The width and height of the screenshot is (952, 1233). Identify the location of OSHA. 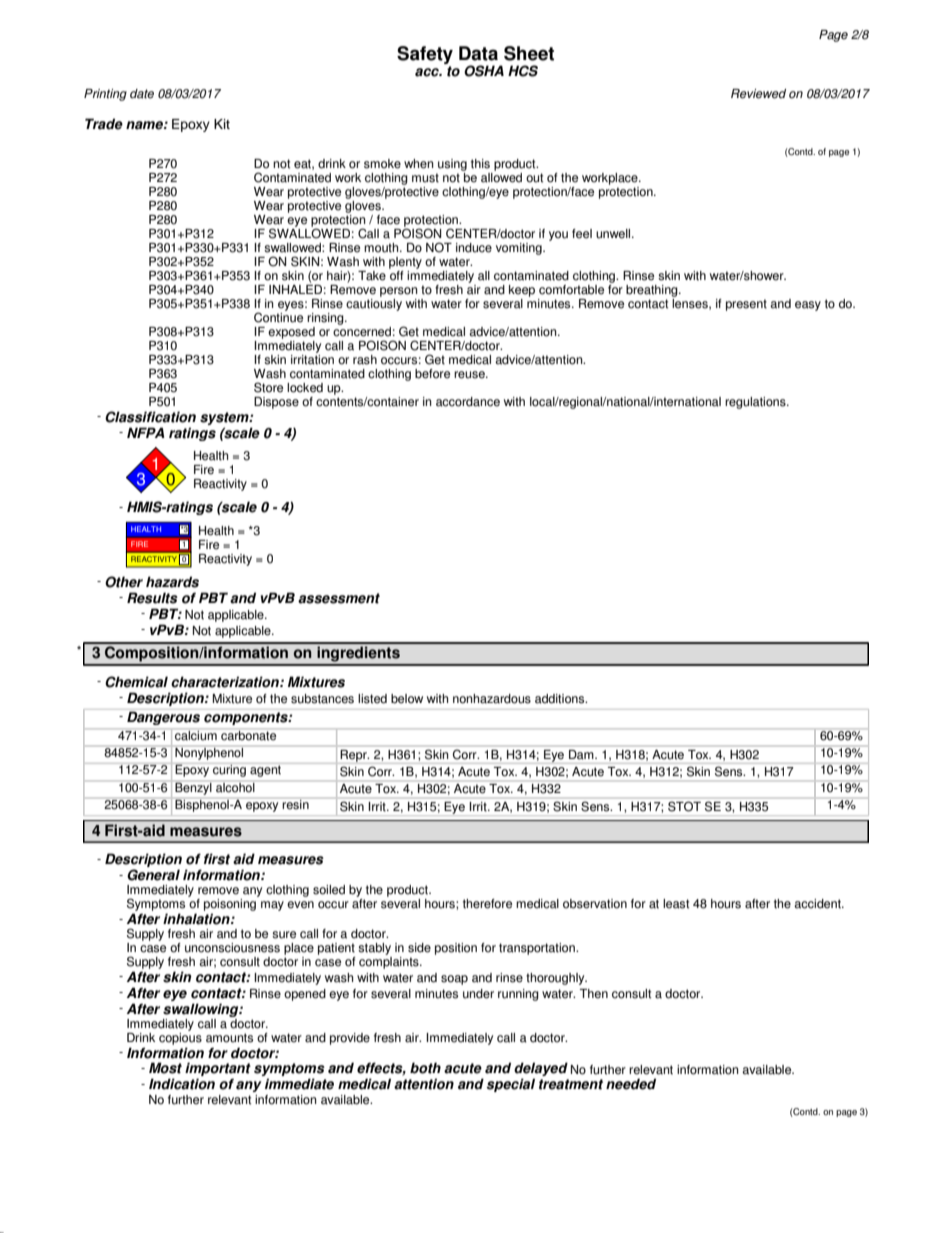
(484, 71).
